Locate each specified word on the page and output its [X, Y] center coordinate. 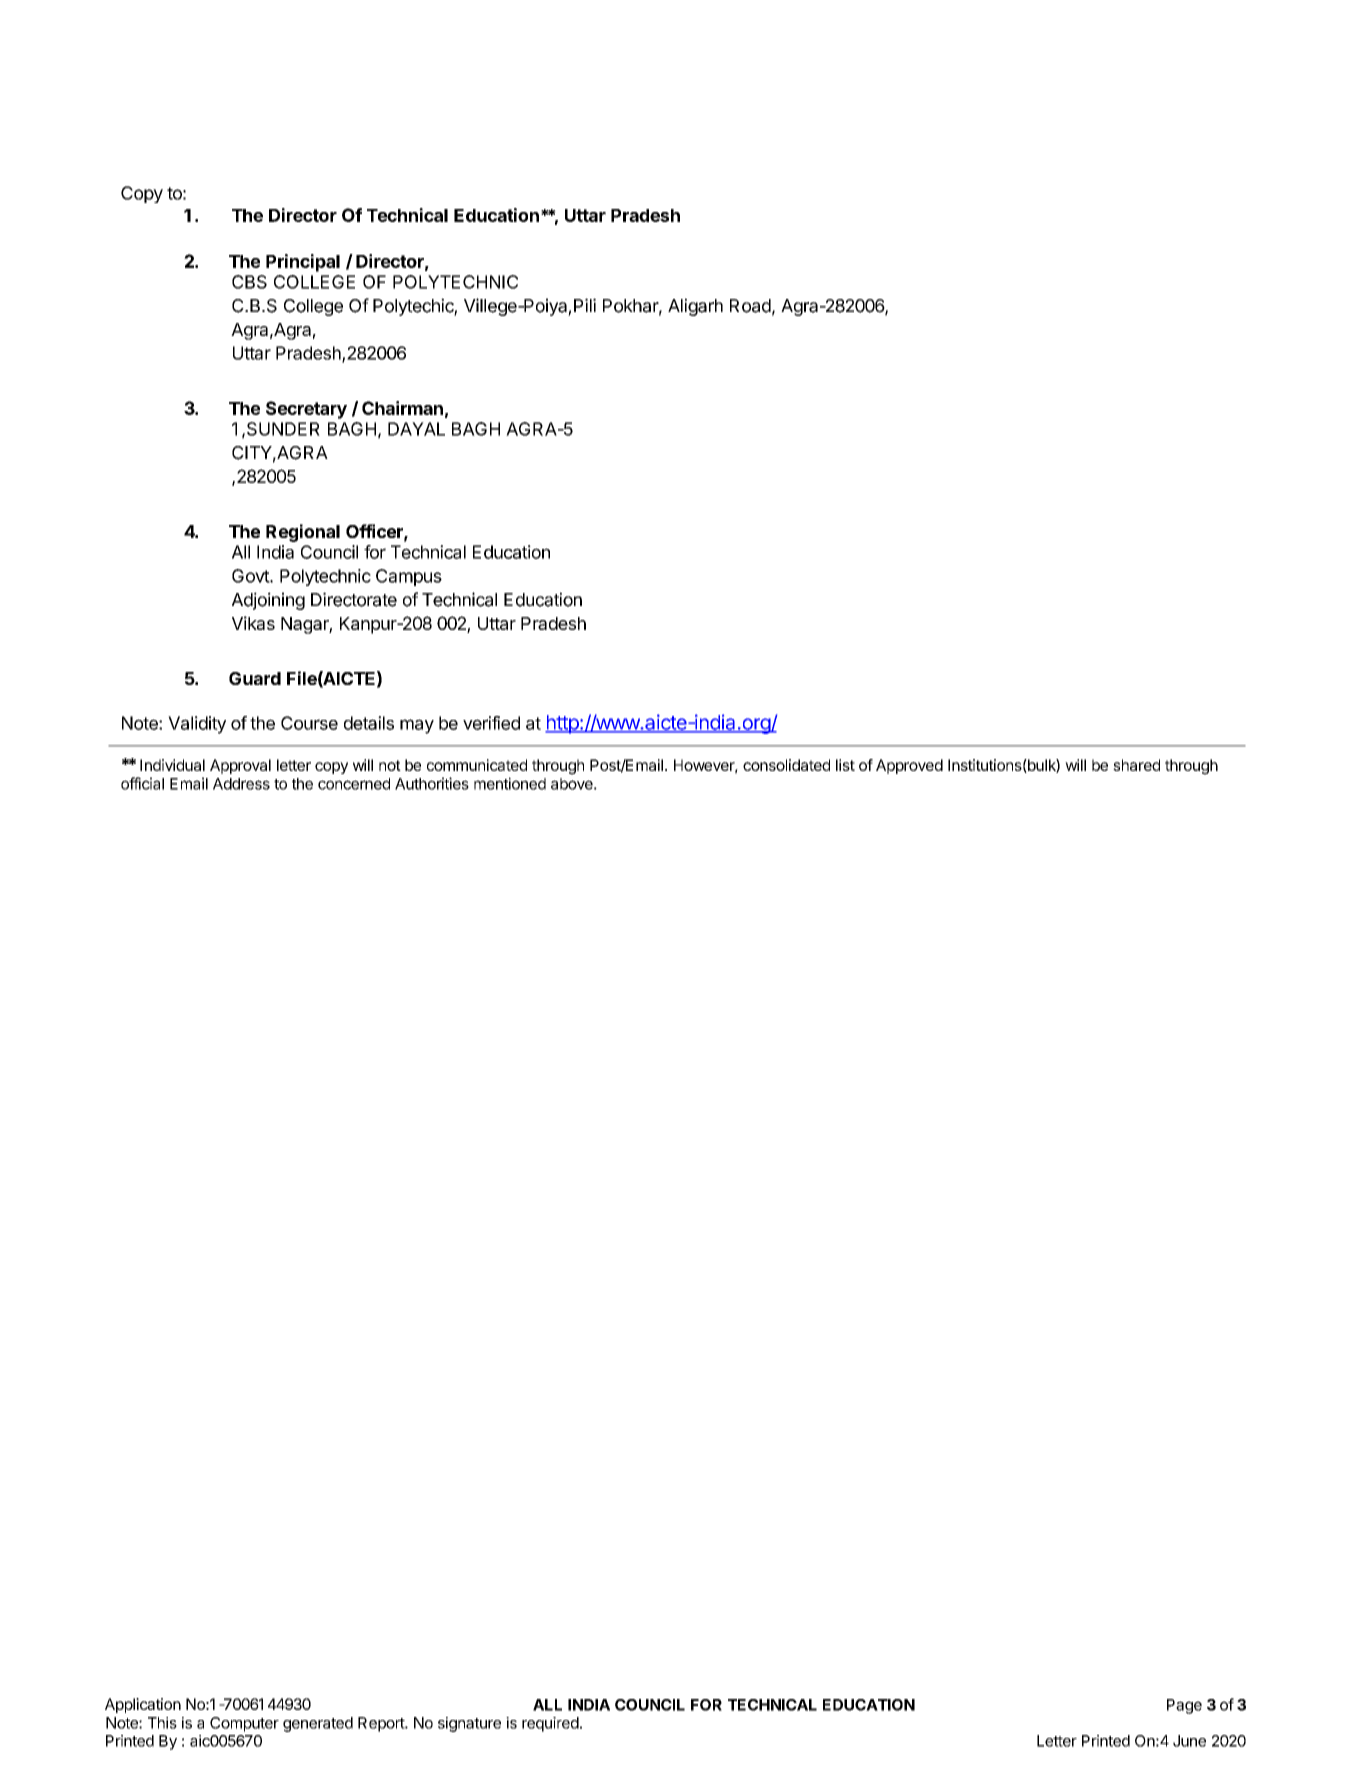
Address [241, 784]
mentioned [510, 783]
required [550, 1724]
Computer [244, 1724]
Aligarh [695, 307]
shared [1136, 765]
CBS [249, 282]
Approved [909, 766]
